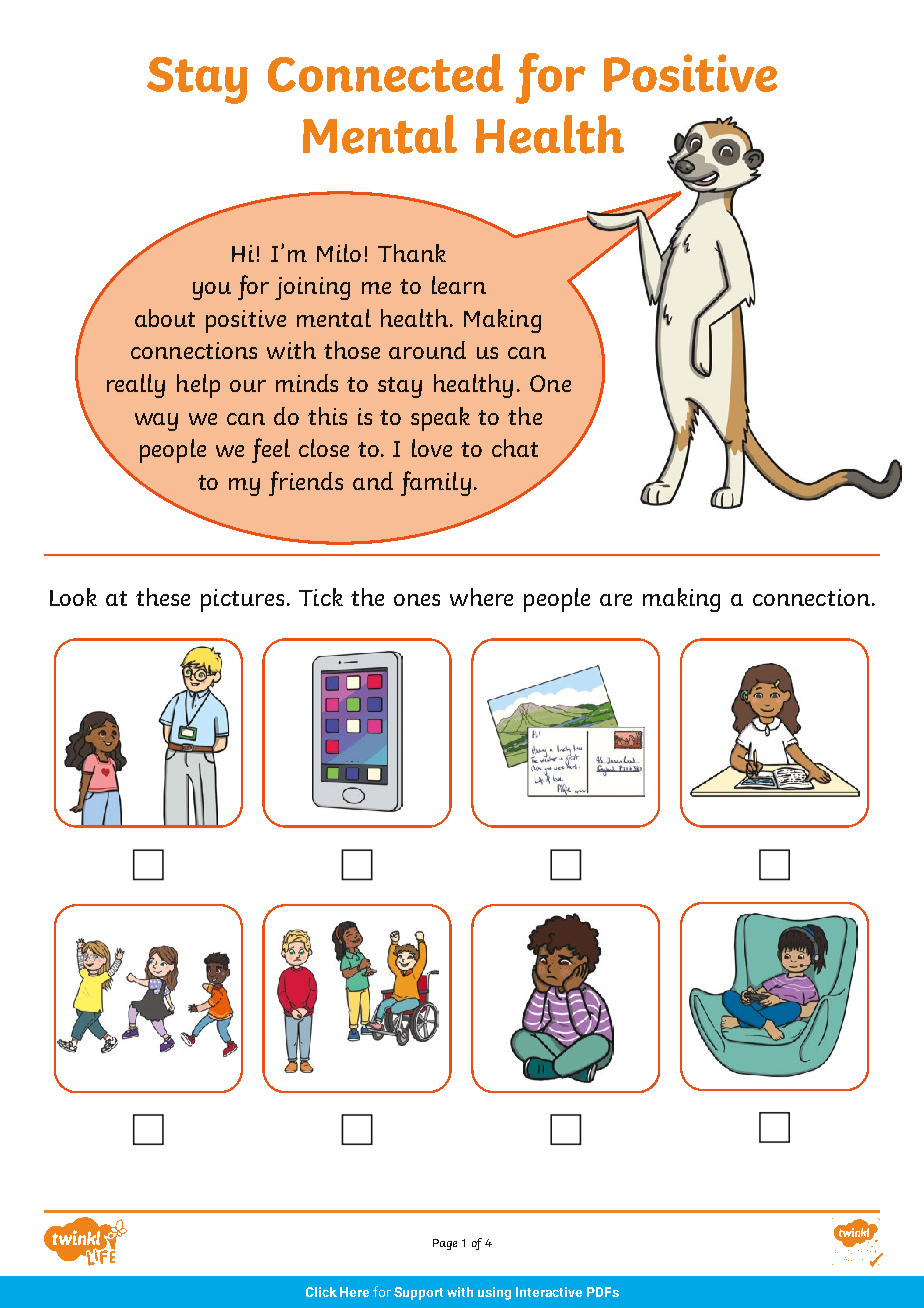 This page has width=924, height=1308. What do you see at coordinates (163, 597) in the page?
I see `these` at bounding box center [163, 597].
